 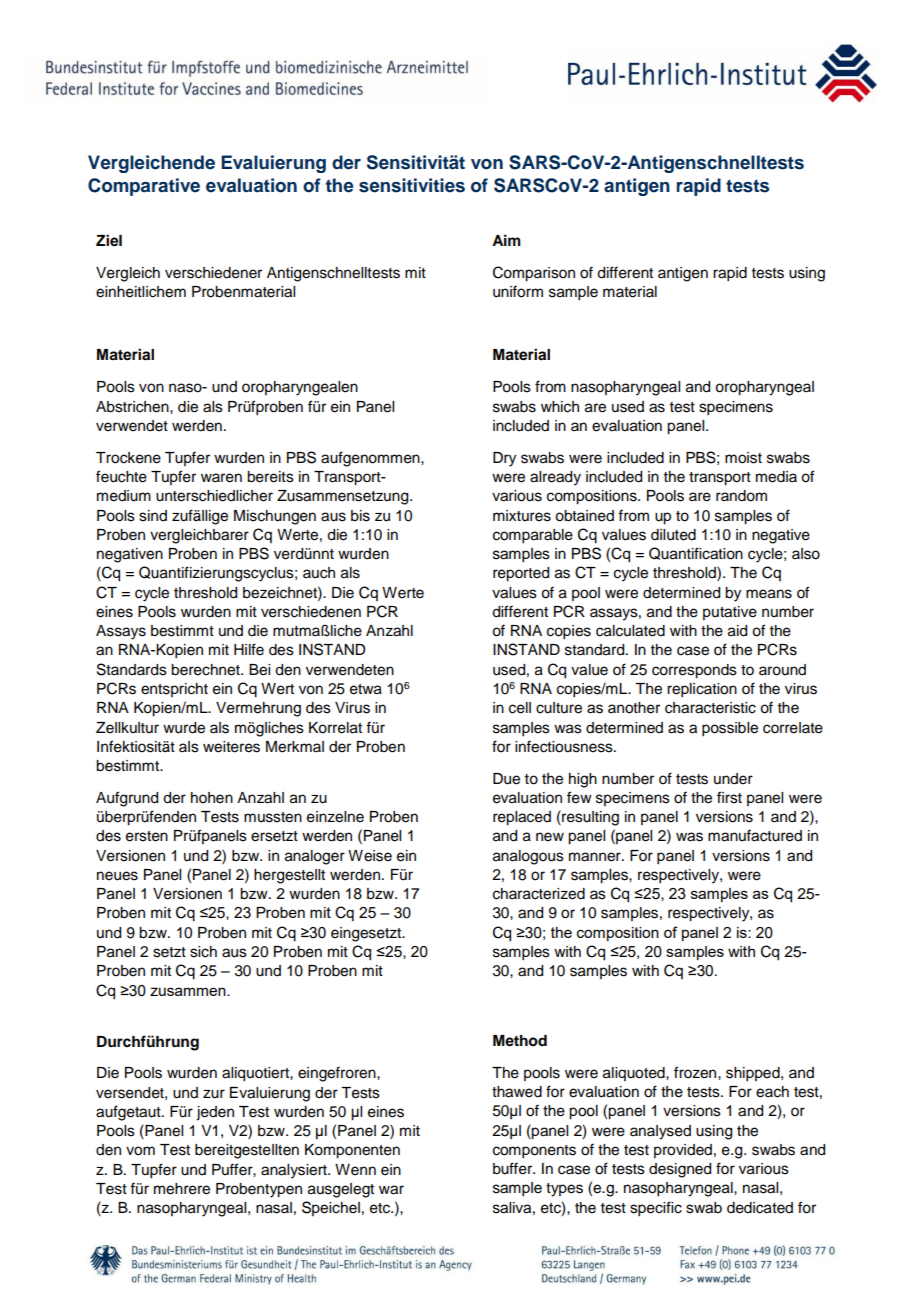 What do you see at coordinates (534, 274) in the screenshot?
I see `Comparison` at bounding box center [534, 274].
